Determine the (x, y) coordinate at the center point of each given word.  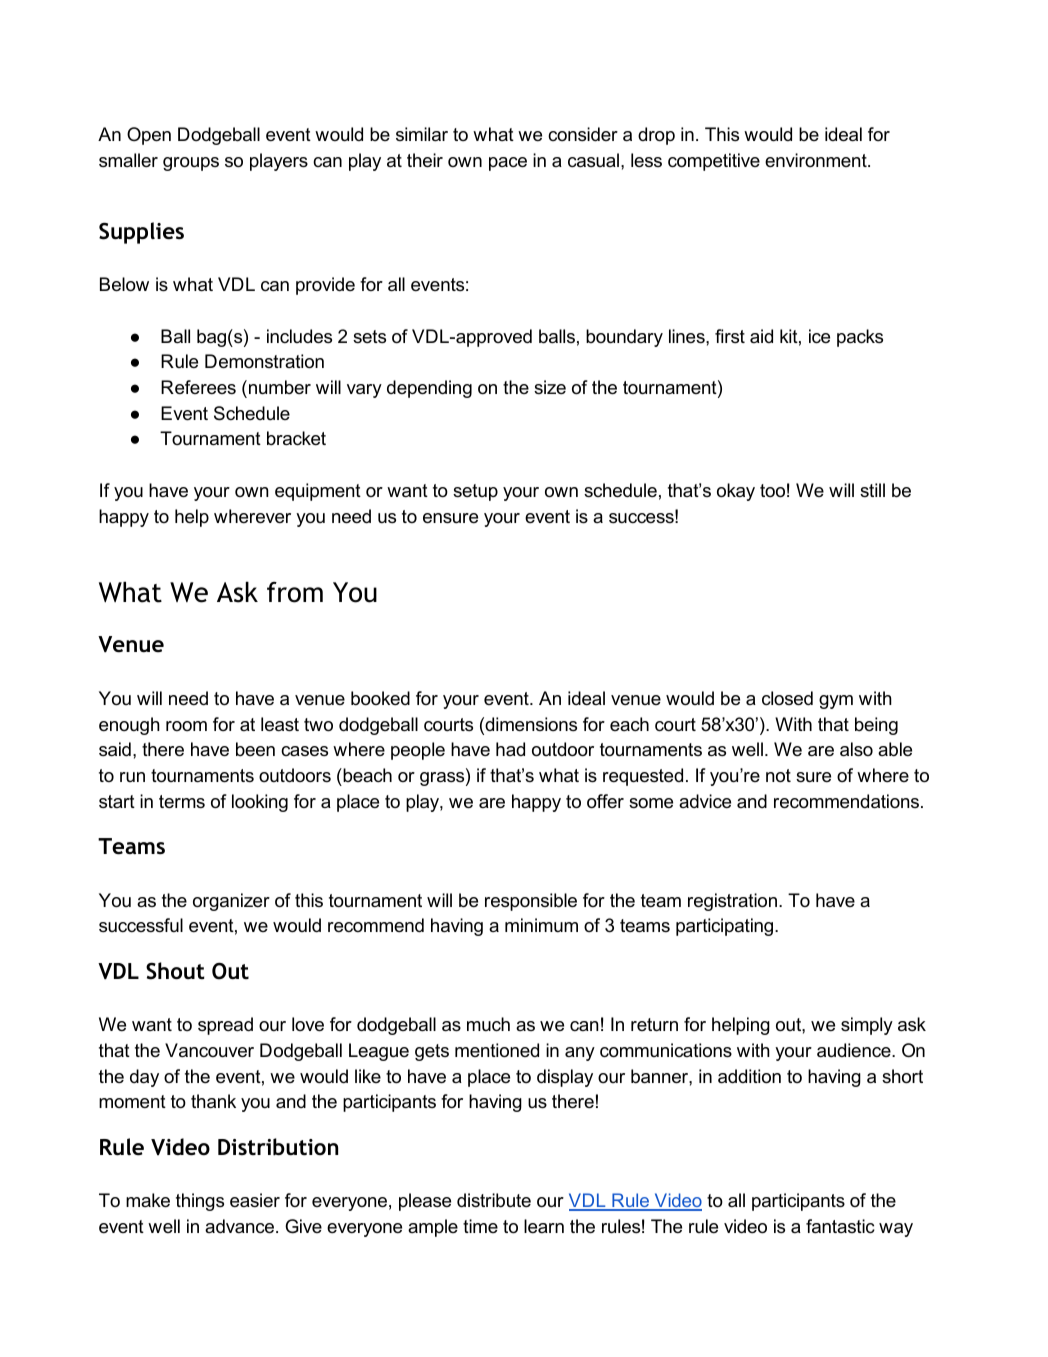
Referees (198, 387)
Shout (175, 971)
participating (726, 927)
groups (191, 164)
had (510, 749)
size (550, 387)
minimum (541, 925)
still (872, 490)
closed (787, 698)
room (186, 726)
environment (817, 160)
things (200, 1202)
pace (508, 164)
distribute (494, 1200)
